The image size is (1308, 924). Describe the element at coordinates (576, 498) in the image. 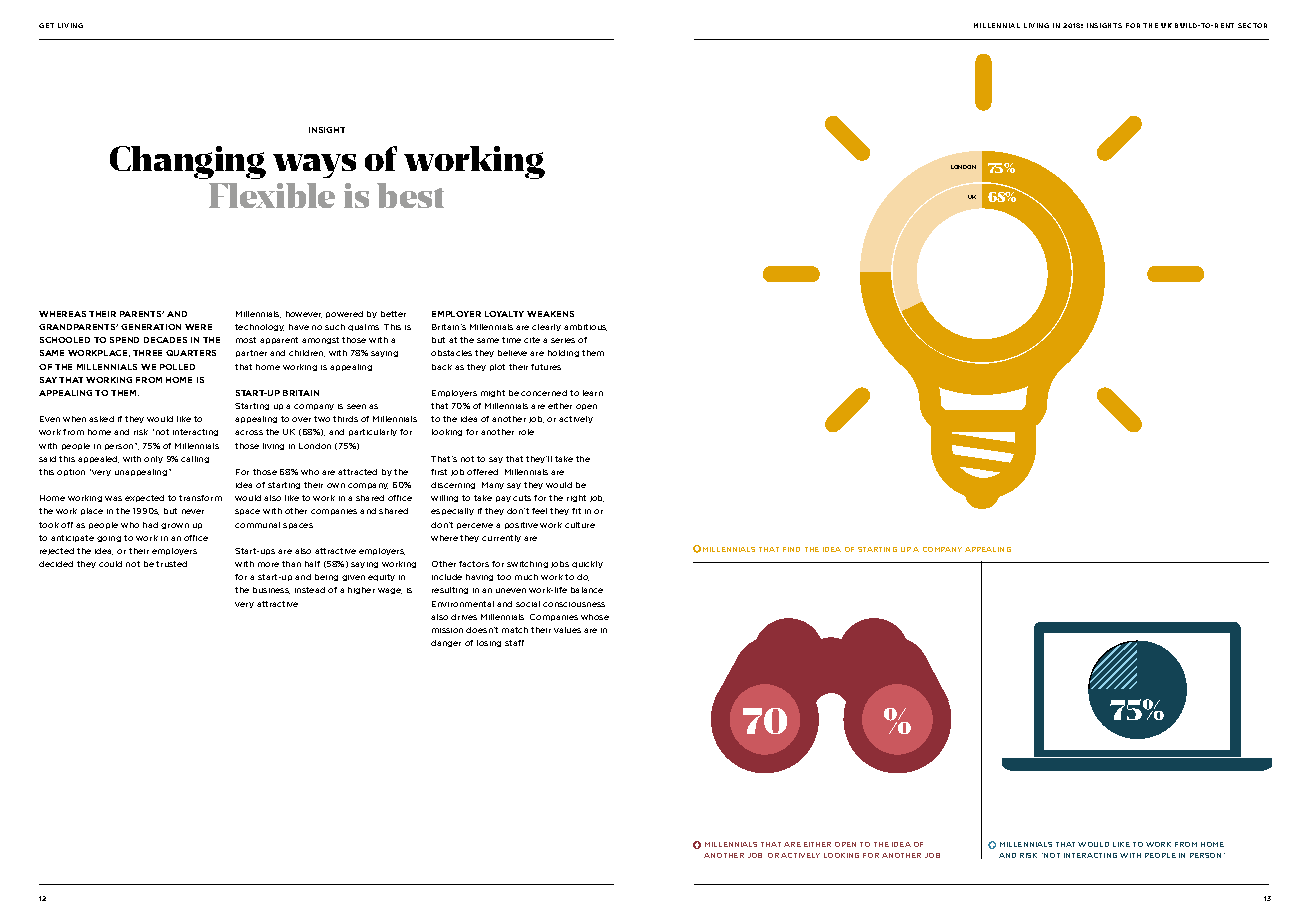

I see `right` at that location.
